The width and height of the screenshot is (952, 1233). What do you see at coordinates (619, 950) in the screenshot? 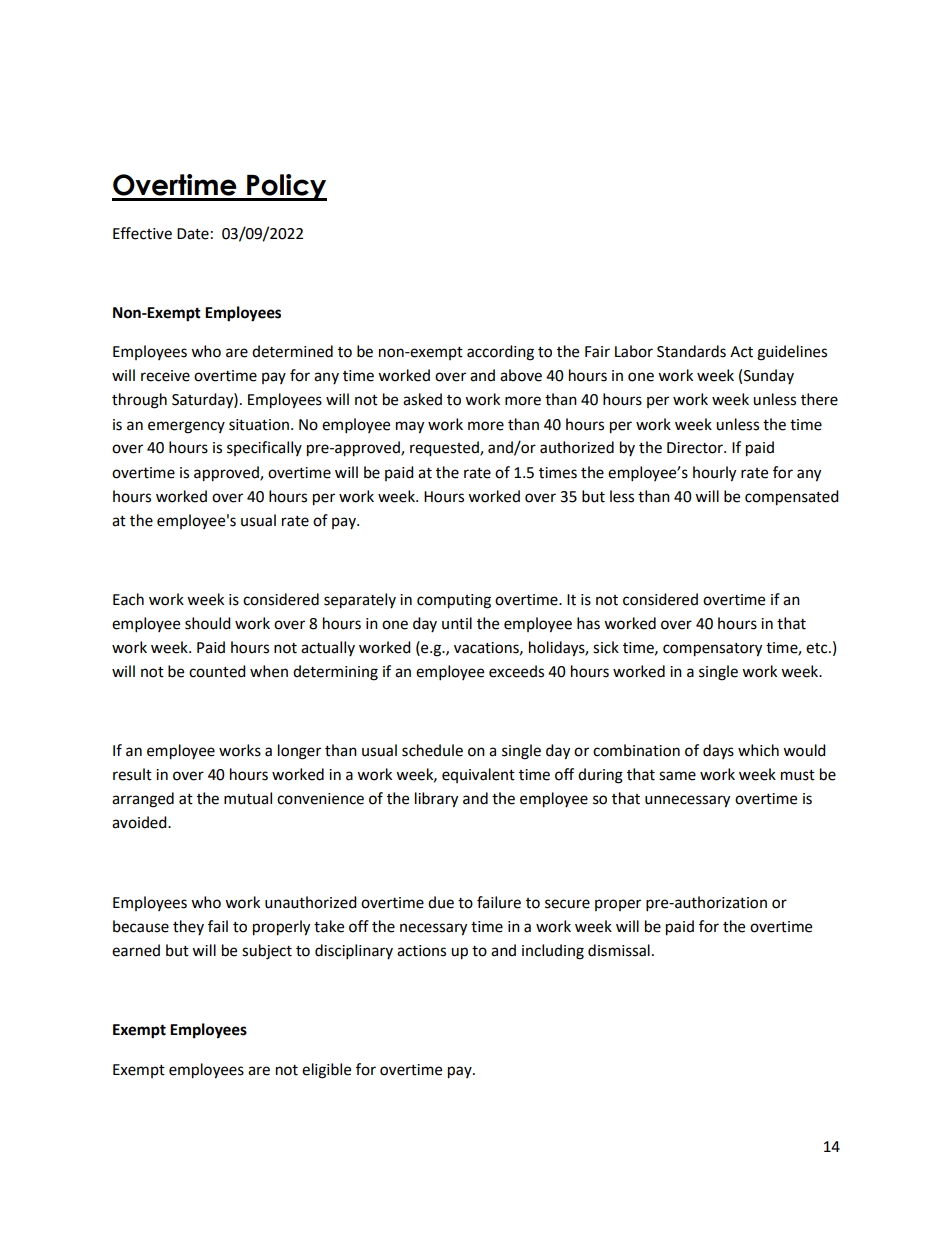
I see `dismissal` at bounding box center [619, 950].
